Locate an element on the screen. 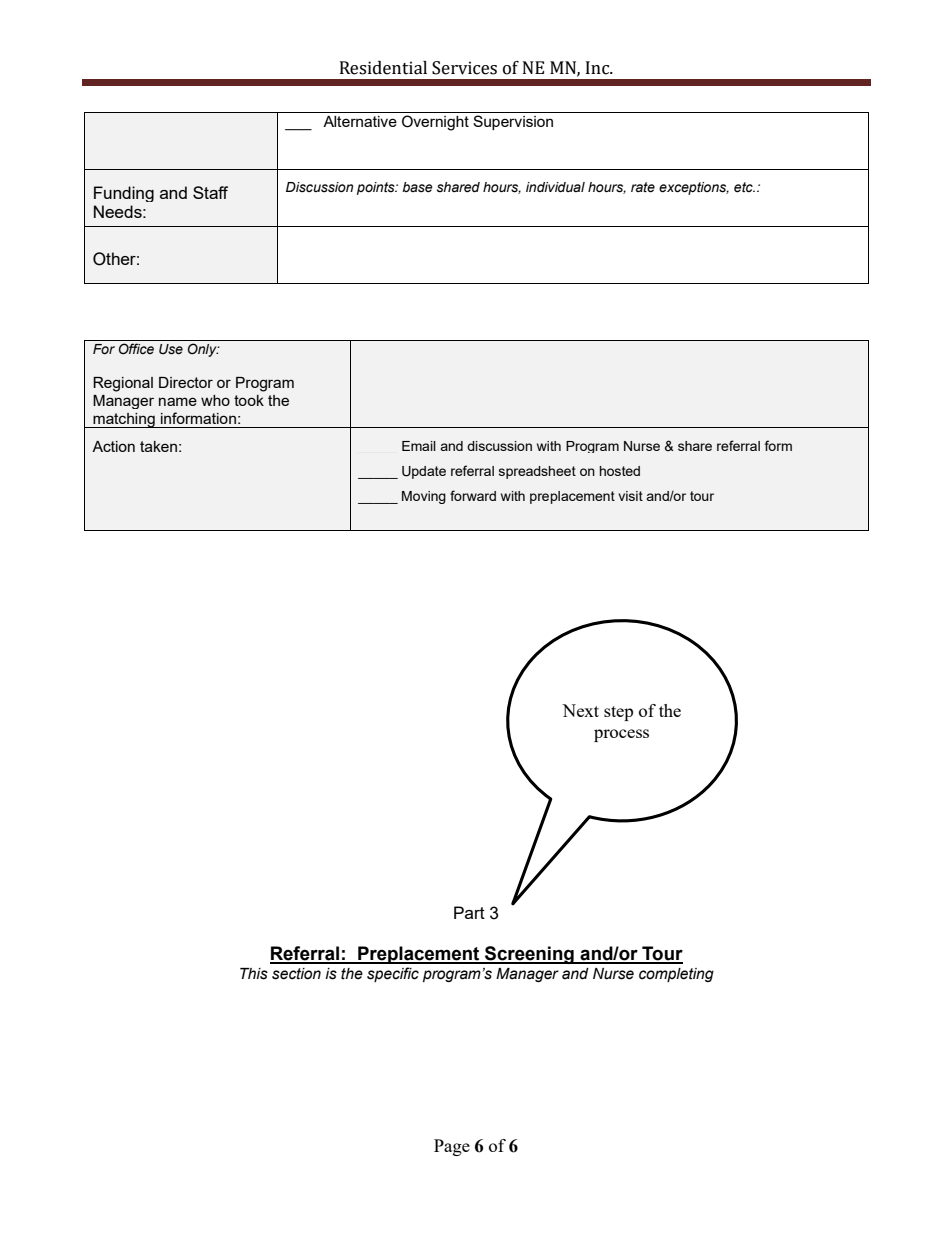 The height and width of the screenshot is (1233, 952). section is located at coordinates (296, 974).
